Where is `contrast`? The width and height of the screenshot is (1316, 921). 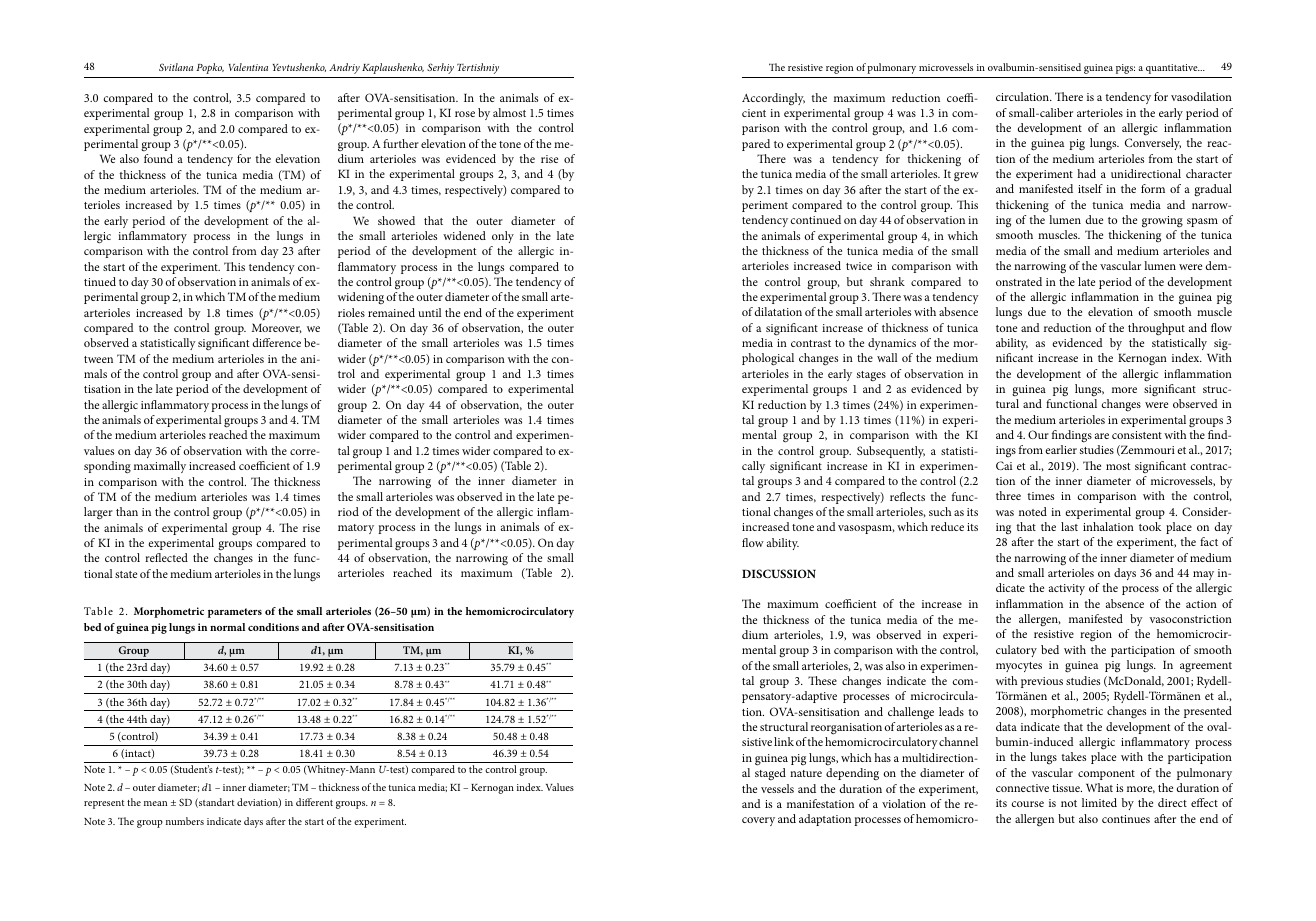
contrast is located at coordinates (811, 343).
